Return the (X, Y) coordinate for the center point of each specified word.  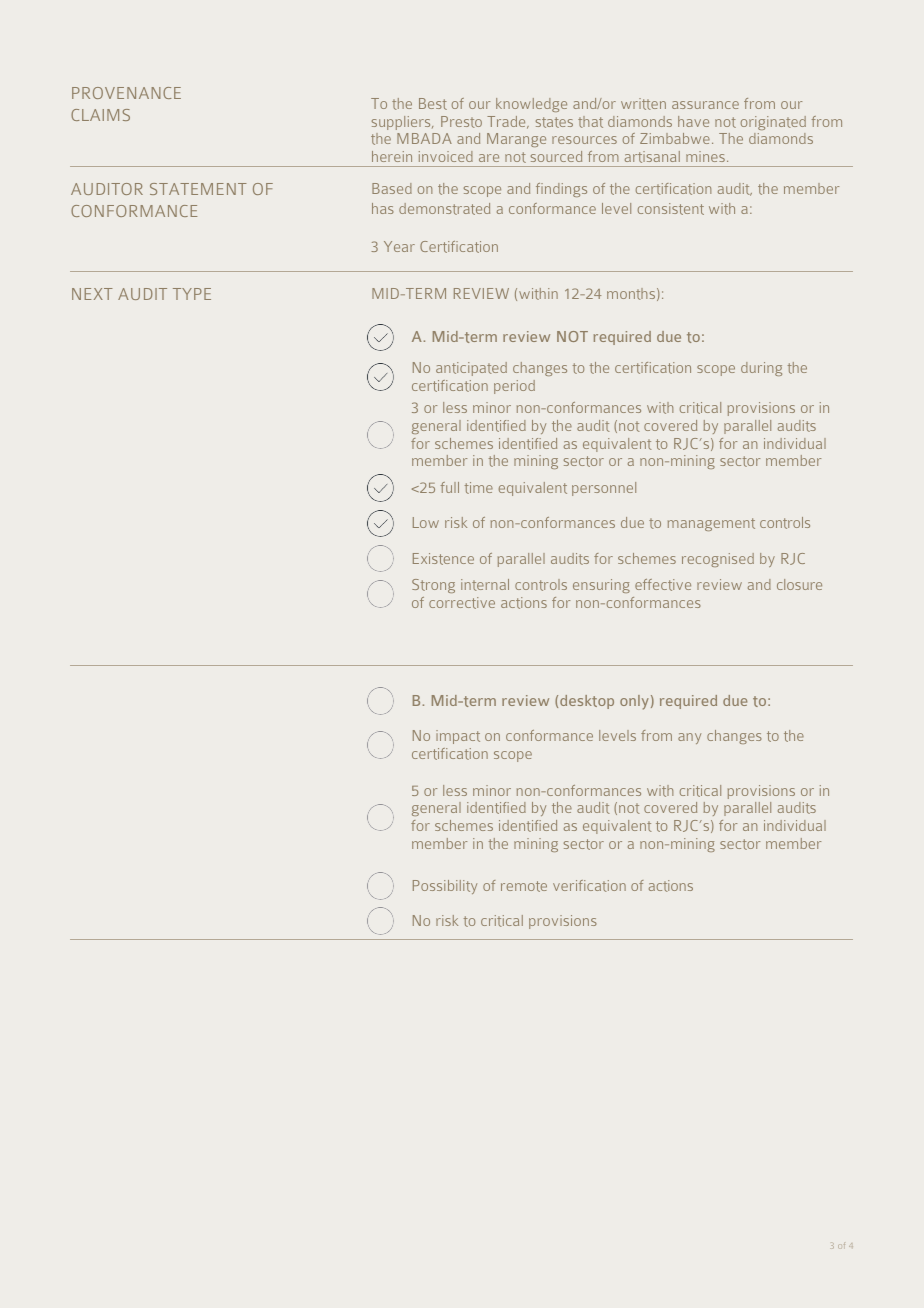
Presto (461, 122)
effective (663, 585)
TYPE (192, 294)
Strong (433, 586)
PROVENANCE (126, 93)
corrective (462, 603)
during (761, 369)
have (693, 121)
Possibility (445, 887)
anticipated (471, 369)
